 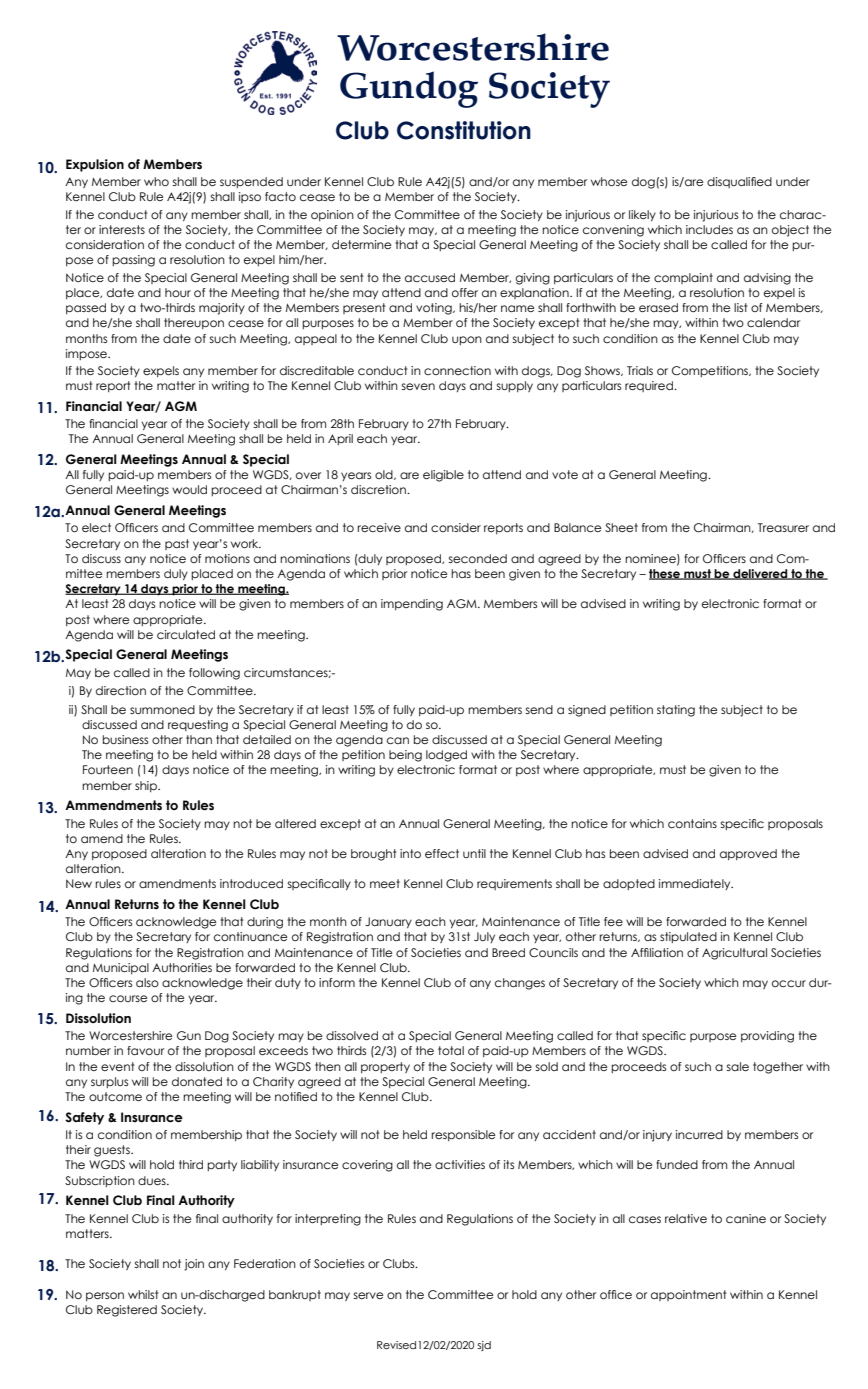 What do you see at coordinates (368, 1295) in the screenshot?
I see `serve` at bounding box center [368, 1295].
